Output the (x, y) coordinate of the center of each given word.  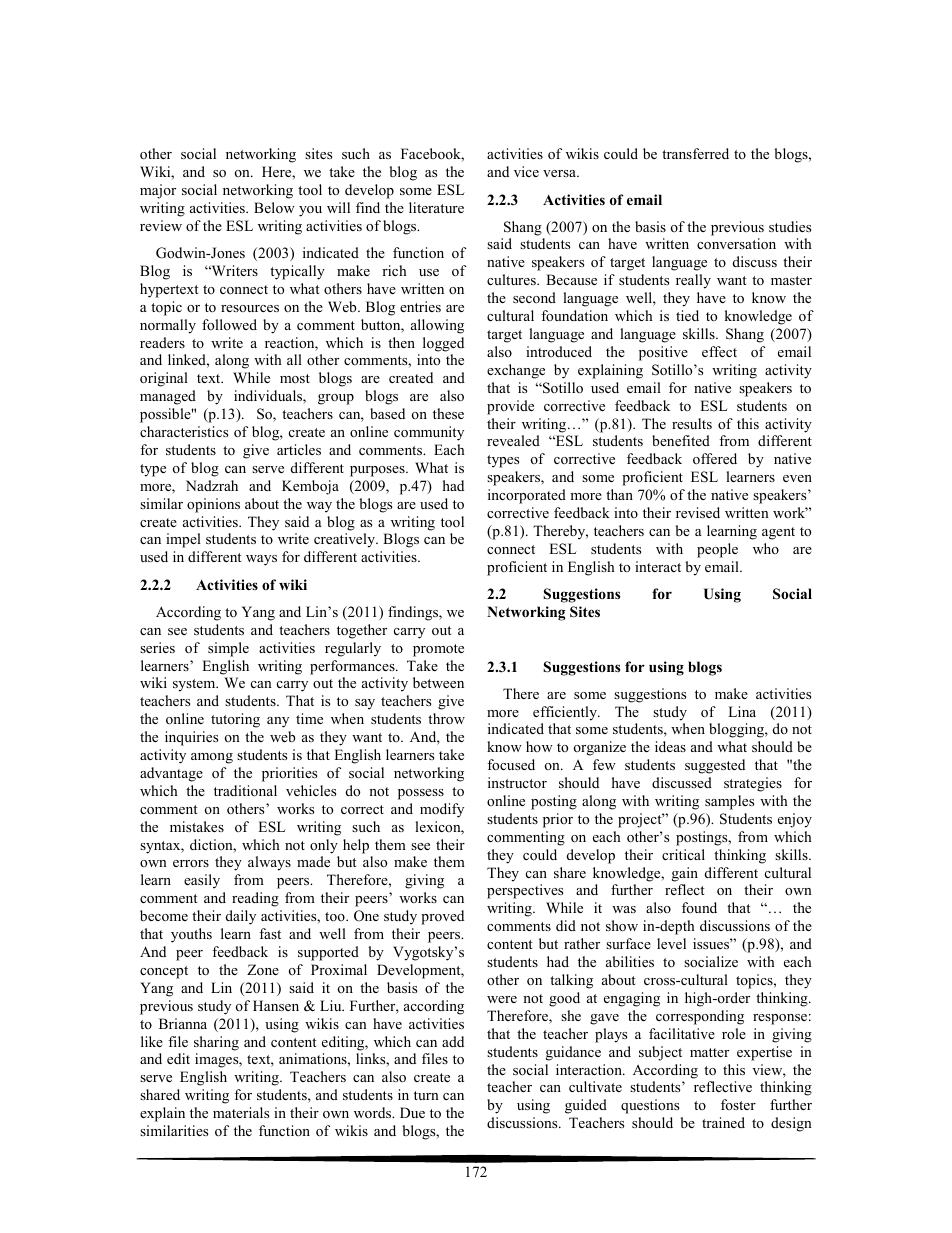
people (717, 550)
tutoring (235, 720)
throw (446, 718)
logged (443, 344)
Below (274, 207)
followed (229, 324)
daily (241, 917)
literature (436, 207)
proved (442, 917)
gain (685, 874)
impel (183, 540)
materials (241, 1112)
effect (719, 351)
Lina (742, 711)
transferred (695, 153)
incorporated (527, 496)
